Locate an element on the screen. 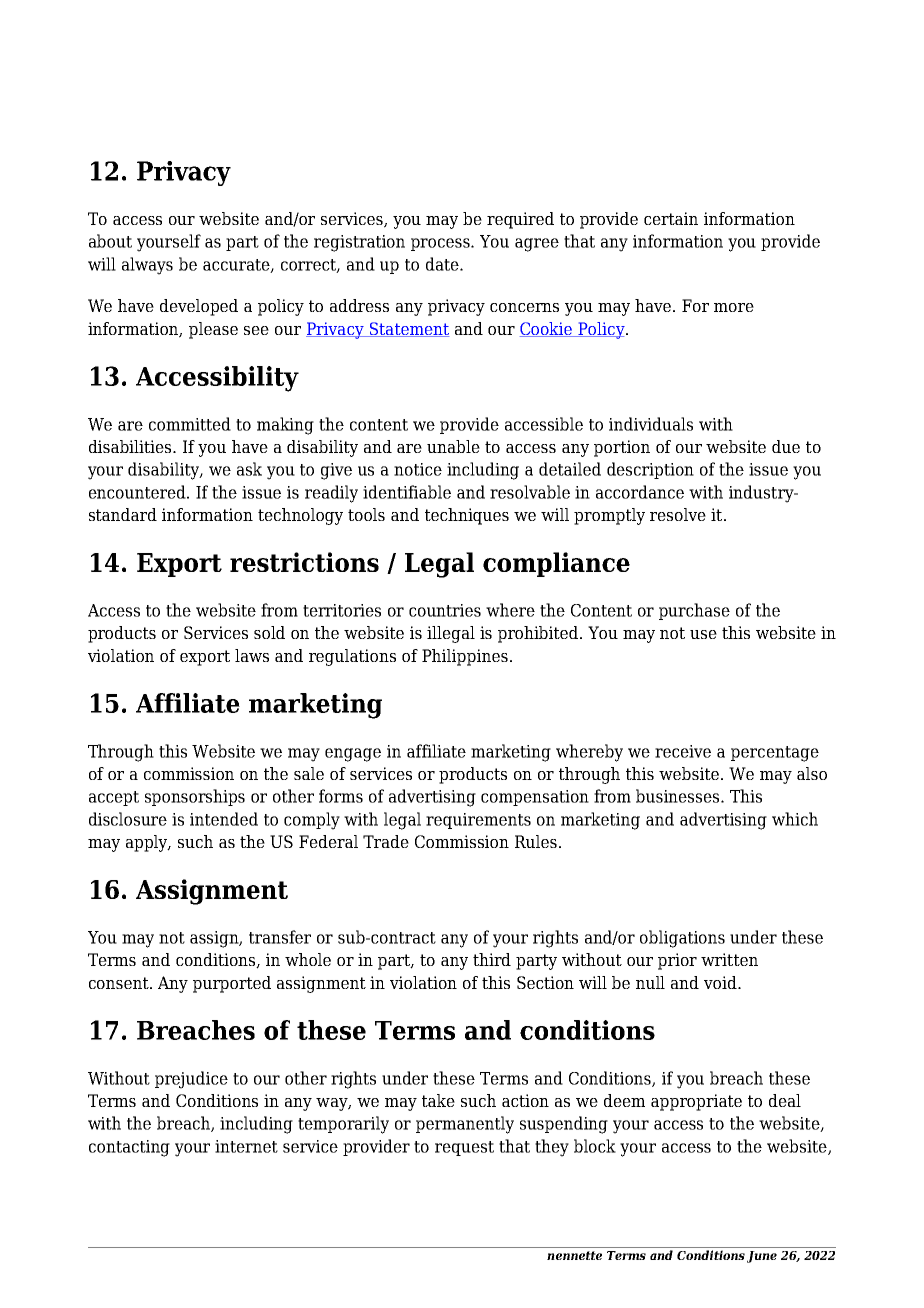  sponsorships is located at coordinates (195, 797).
